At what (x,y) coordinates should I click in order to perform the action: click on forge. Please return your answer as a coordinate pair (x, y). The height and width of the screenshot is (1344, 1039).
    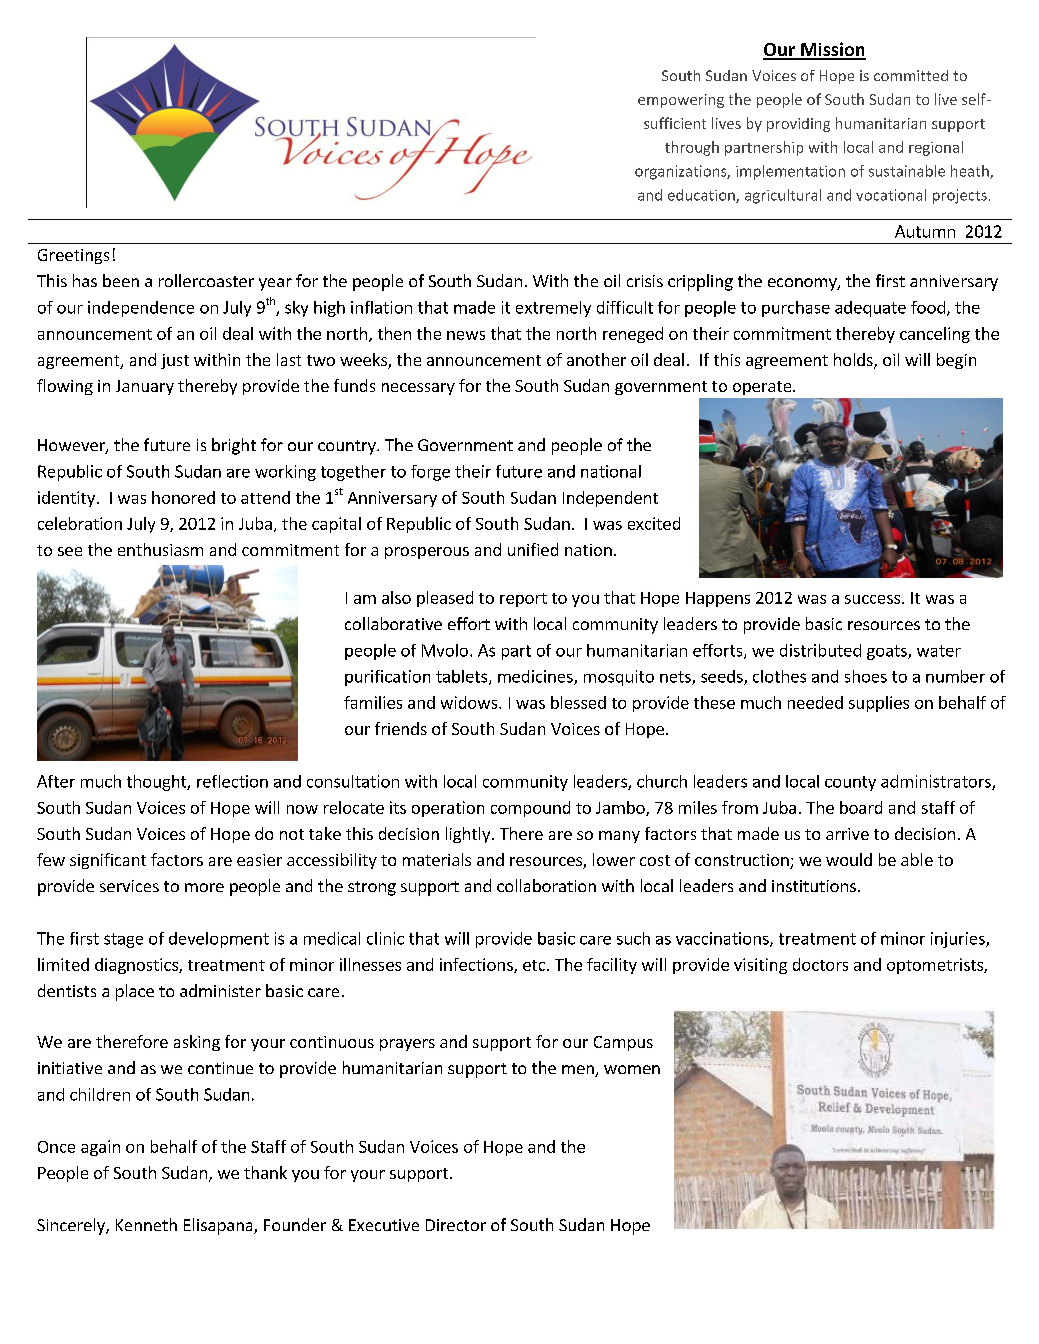
    Looking at the image, I should click on (430, 473).
